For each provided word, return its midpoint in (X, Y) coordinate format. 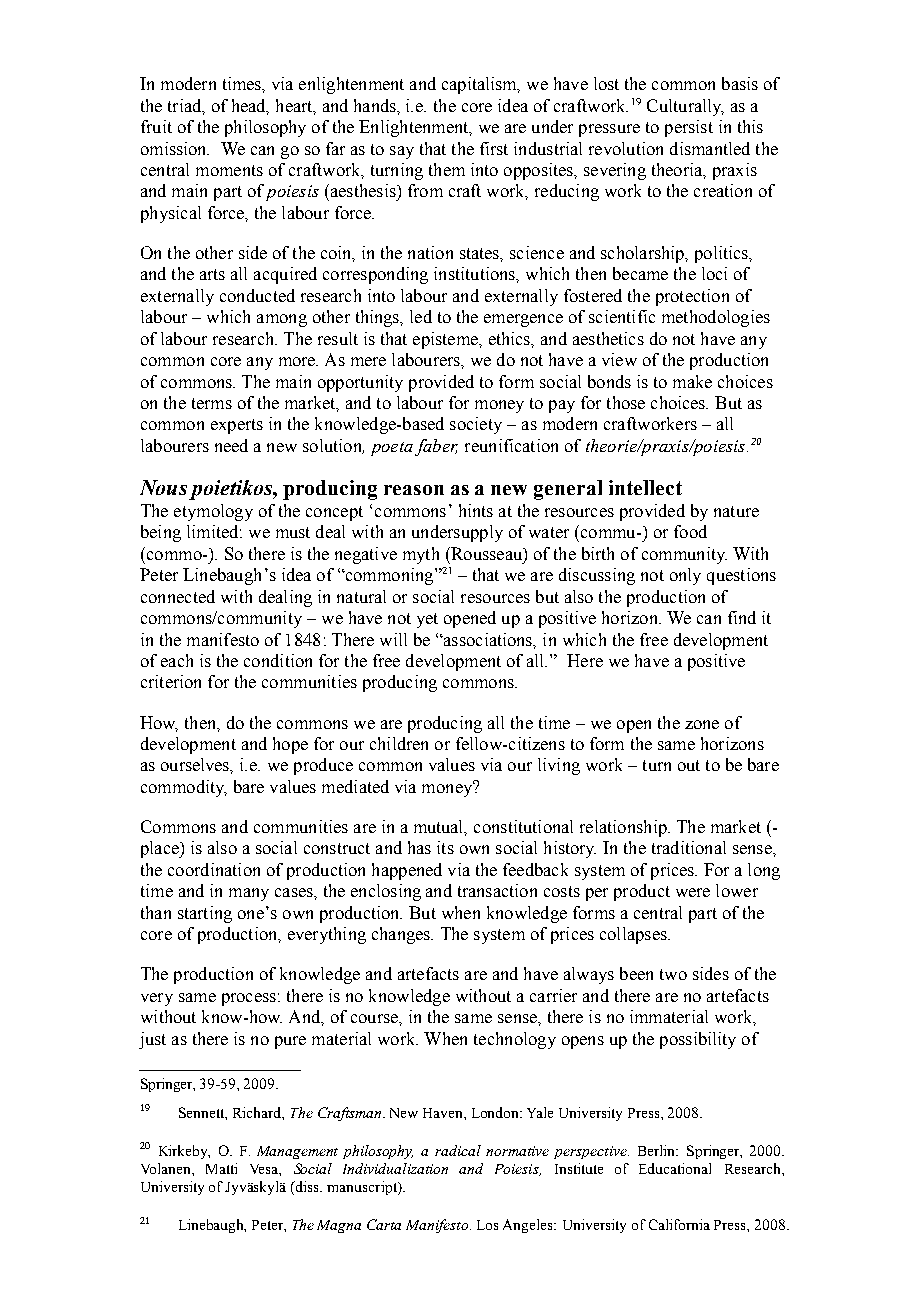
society (476, 425)
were (693, 892)
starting (205, 914)
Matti (221, 1168)
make (692, 381)
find (742, 617)
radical (458, 1150)
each (177, 660)
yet (427, 620)
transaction (497, 890)
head (250, 106)
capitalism (481, 85)
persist (689, 128)
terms (212, 403)
